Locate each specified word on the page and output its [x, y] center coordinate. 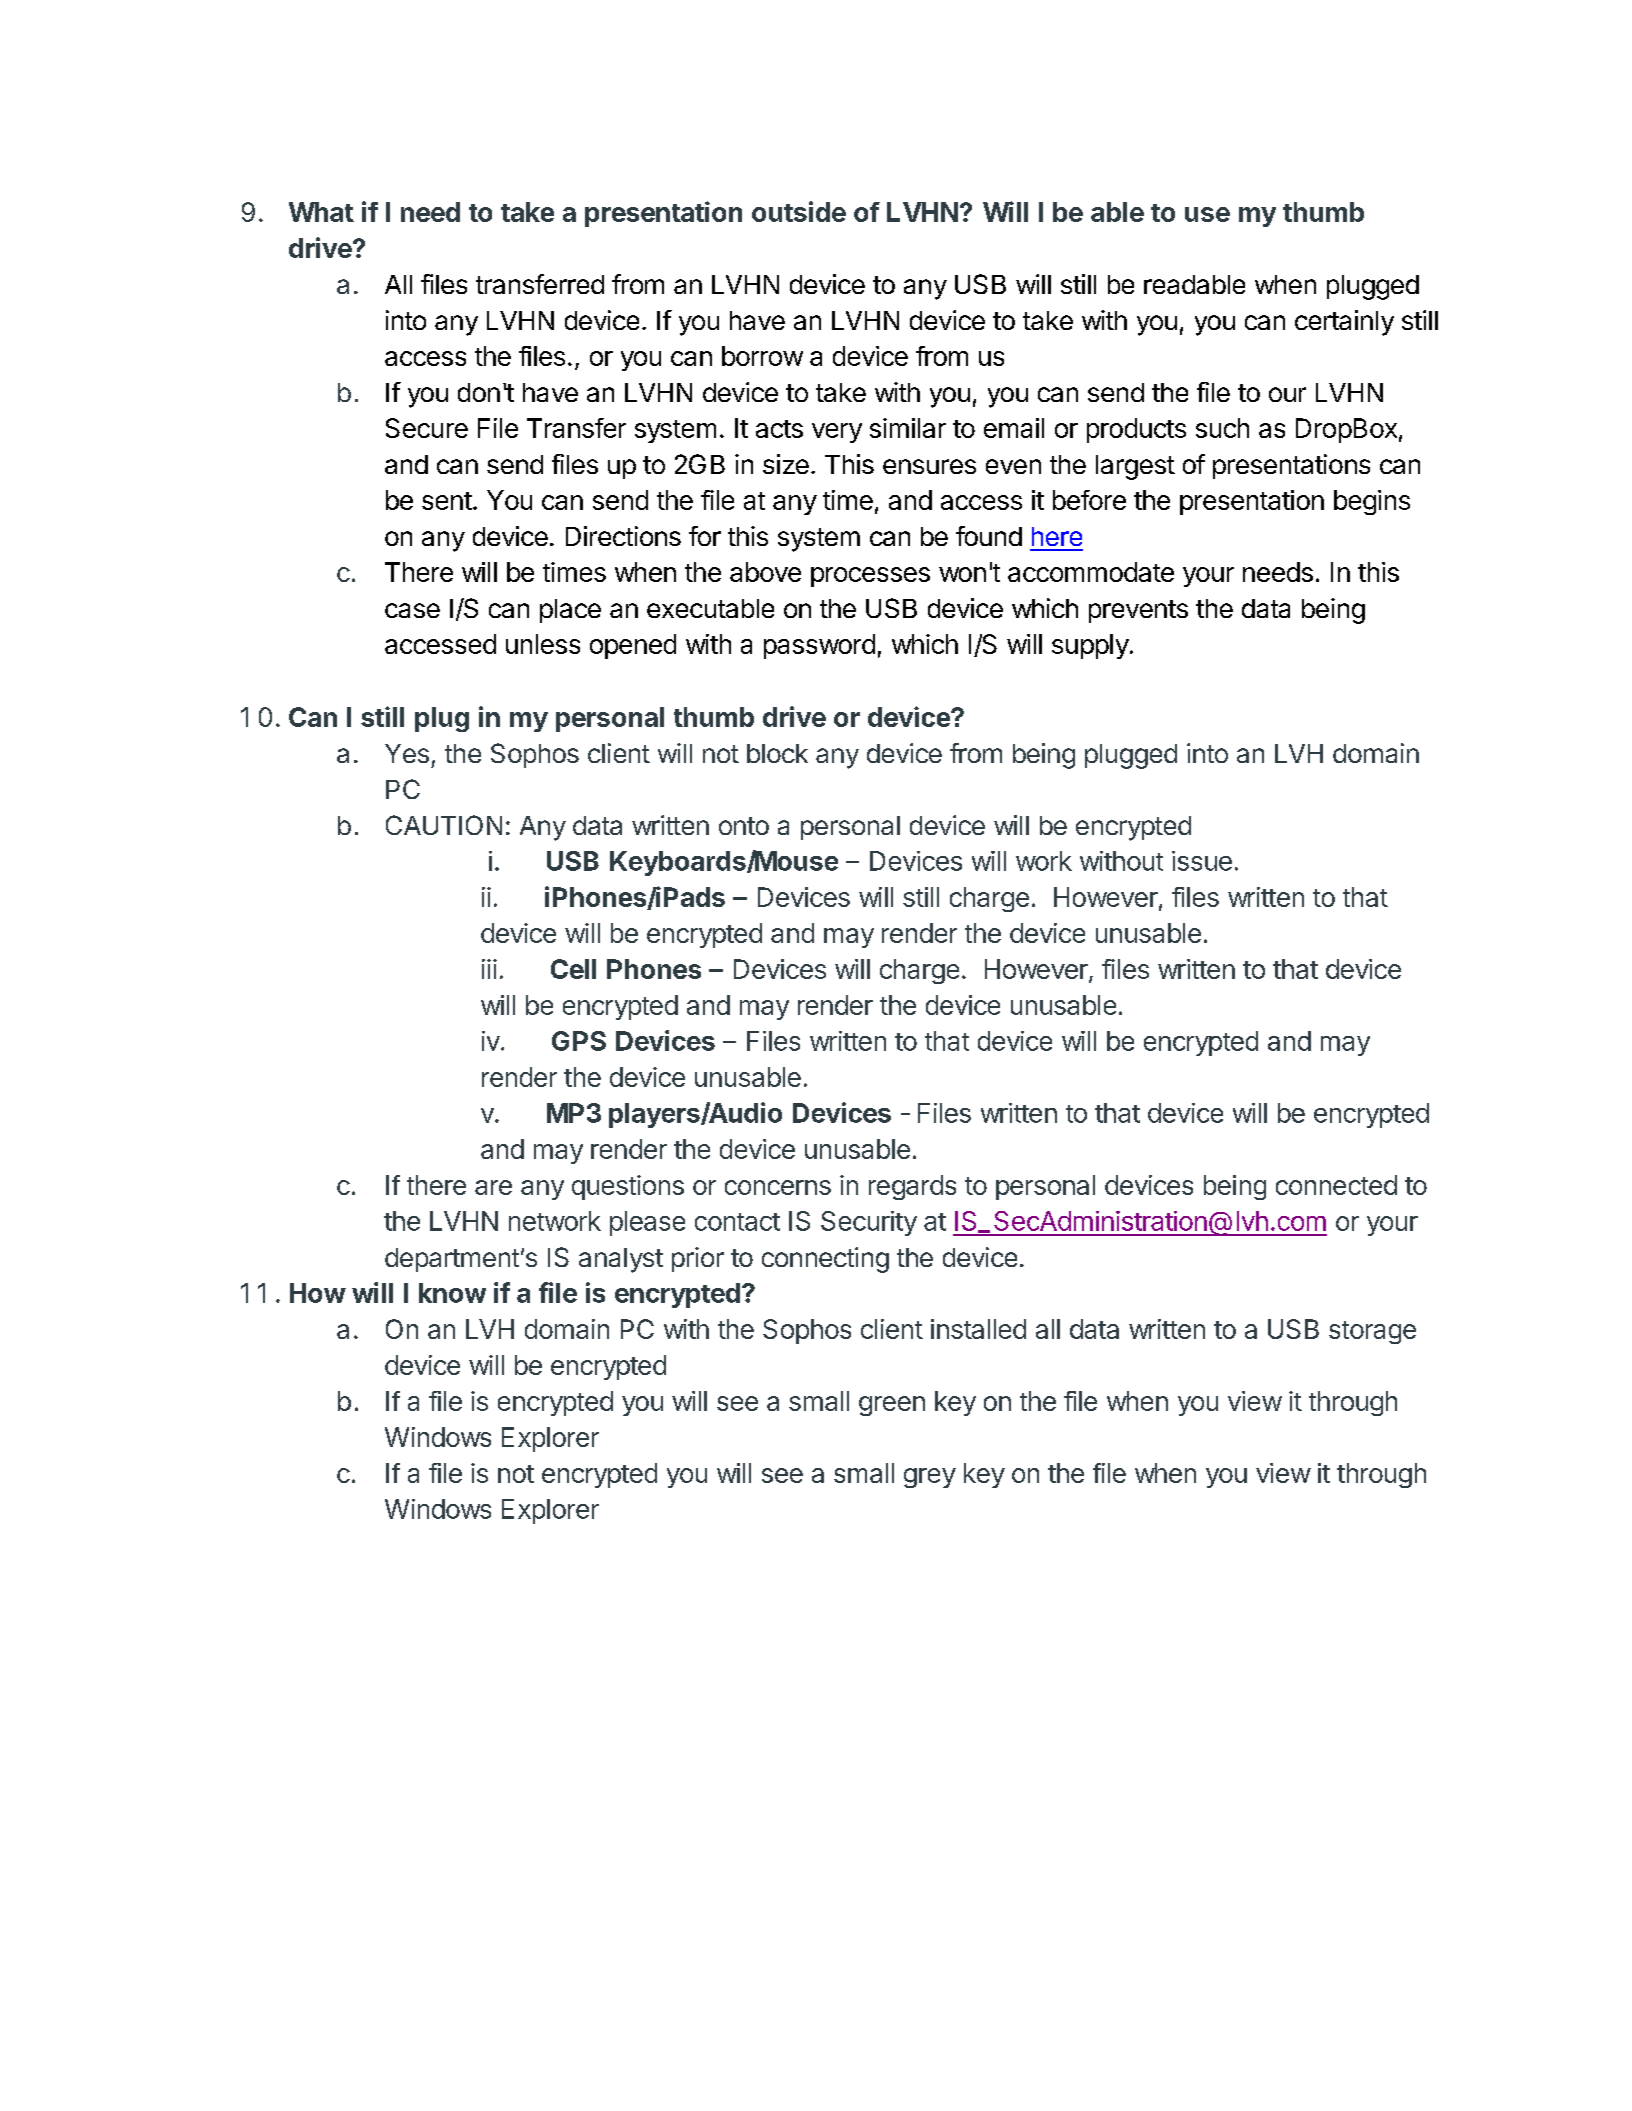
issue [1202, 861]
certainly [1344, 323]
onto [744, 826]
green [892, 1406]
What [321, 212]
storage [1372, 1332]
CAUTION [444, 825]
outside [799, 211]
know [452, 1293]
